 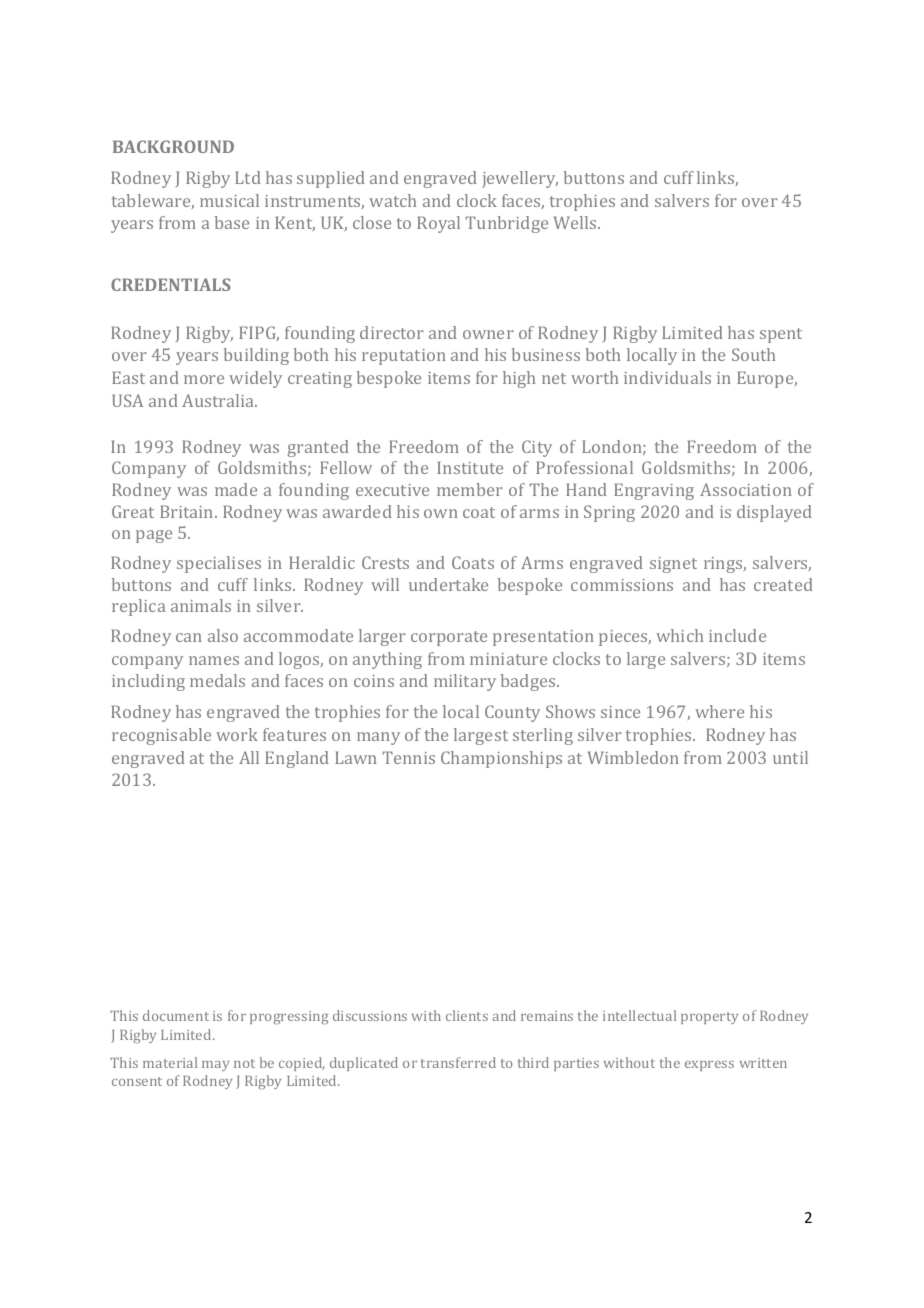 What do you see at coordinates (449, 638) in the screenshot?
I see `corporate` at bounding box center [449, 638].
